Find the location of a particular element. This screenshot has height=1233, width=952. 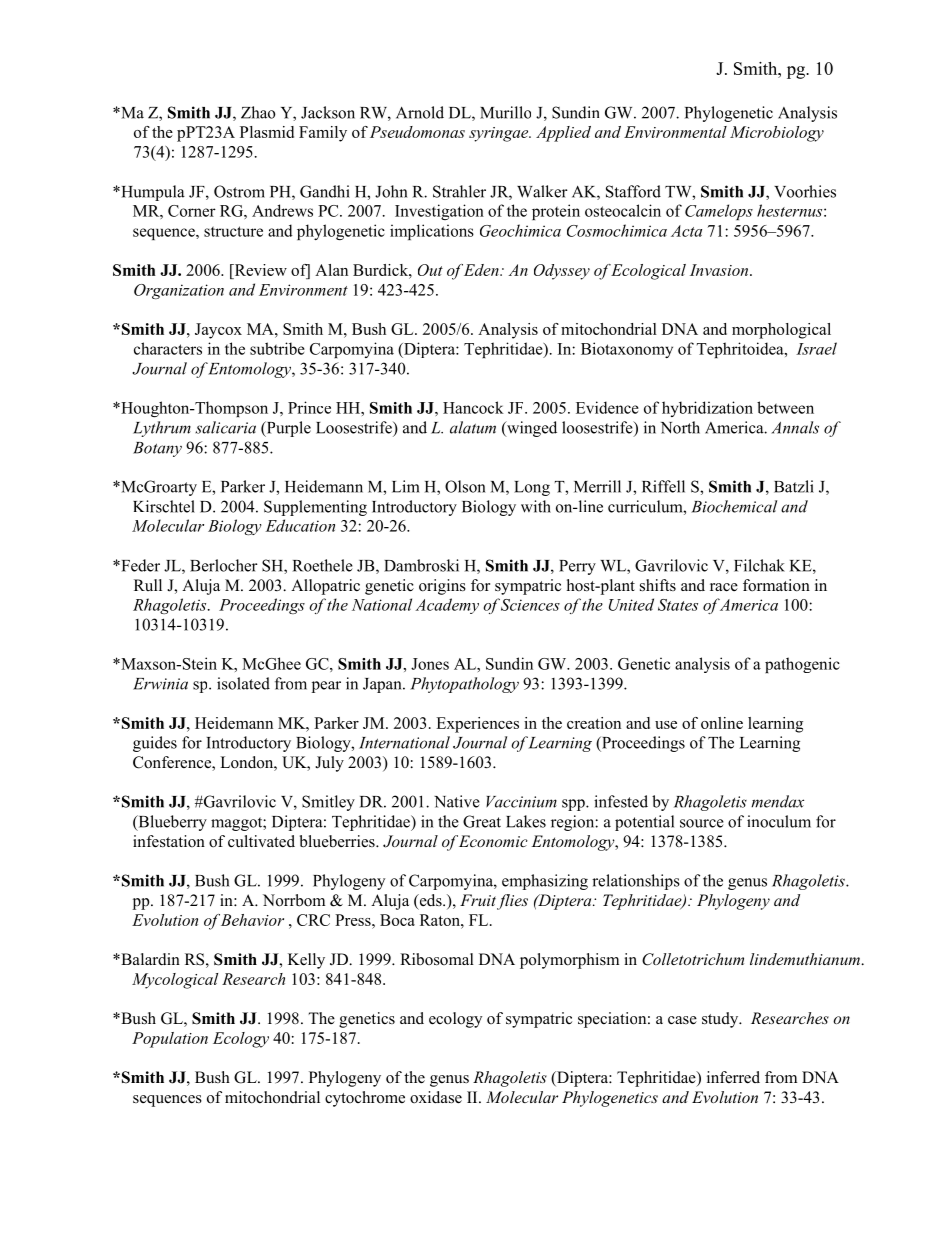

Plasmid is located at coordinates (267, 132).
